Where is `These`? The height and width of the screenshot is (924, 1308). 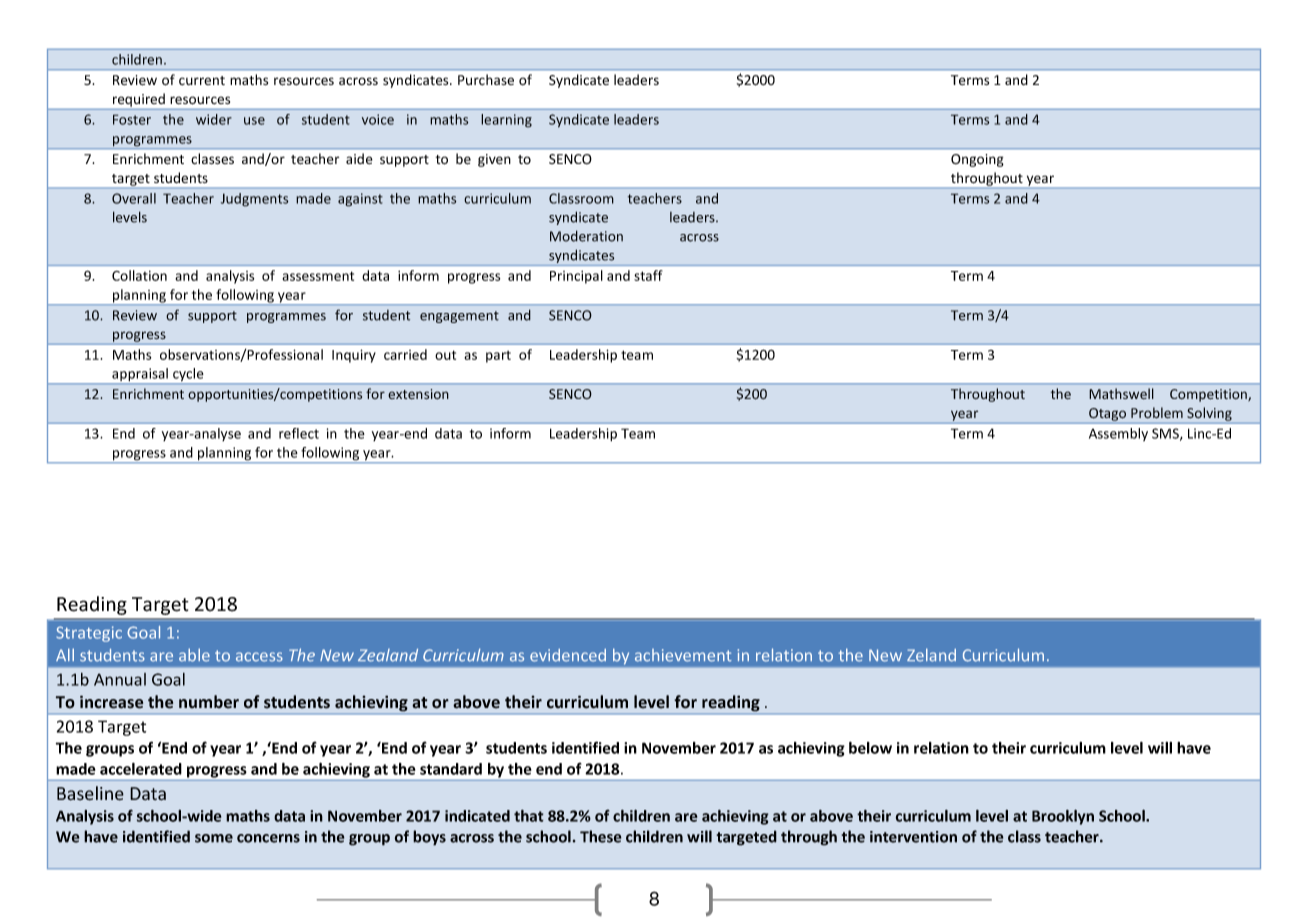
These is located at coordinates (601, 836).
